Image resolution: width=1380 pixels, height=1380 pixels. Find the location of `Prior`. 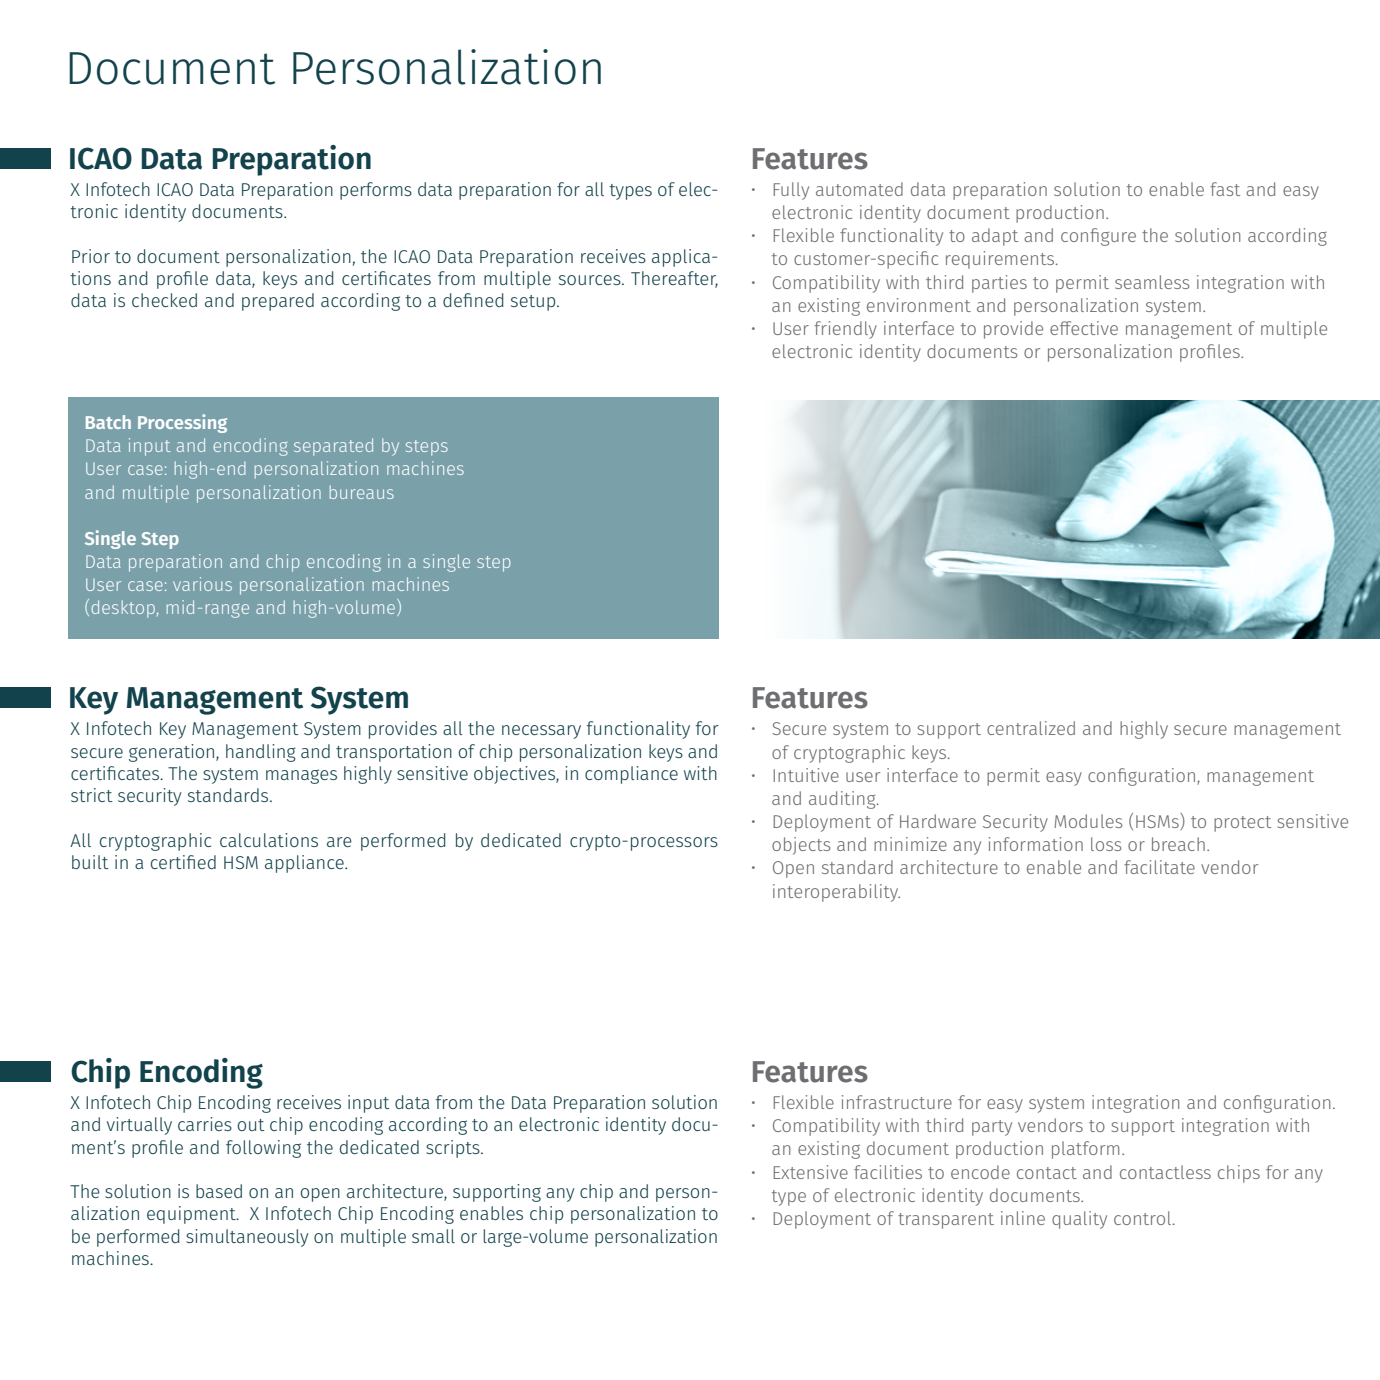

Prior is located at coordinates (91, 256).
